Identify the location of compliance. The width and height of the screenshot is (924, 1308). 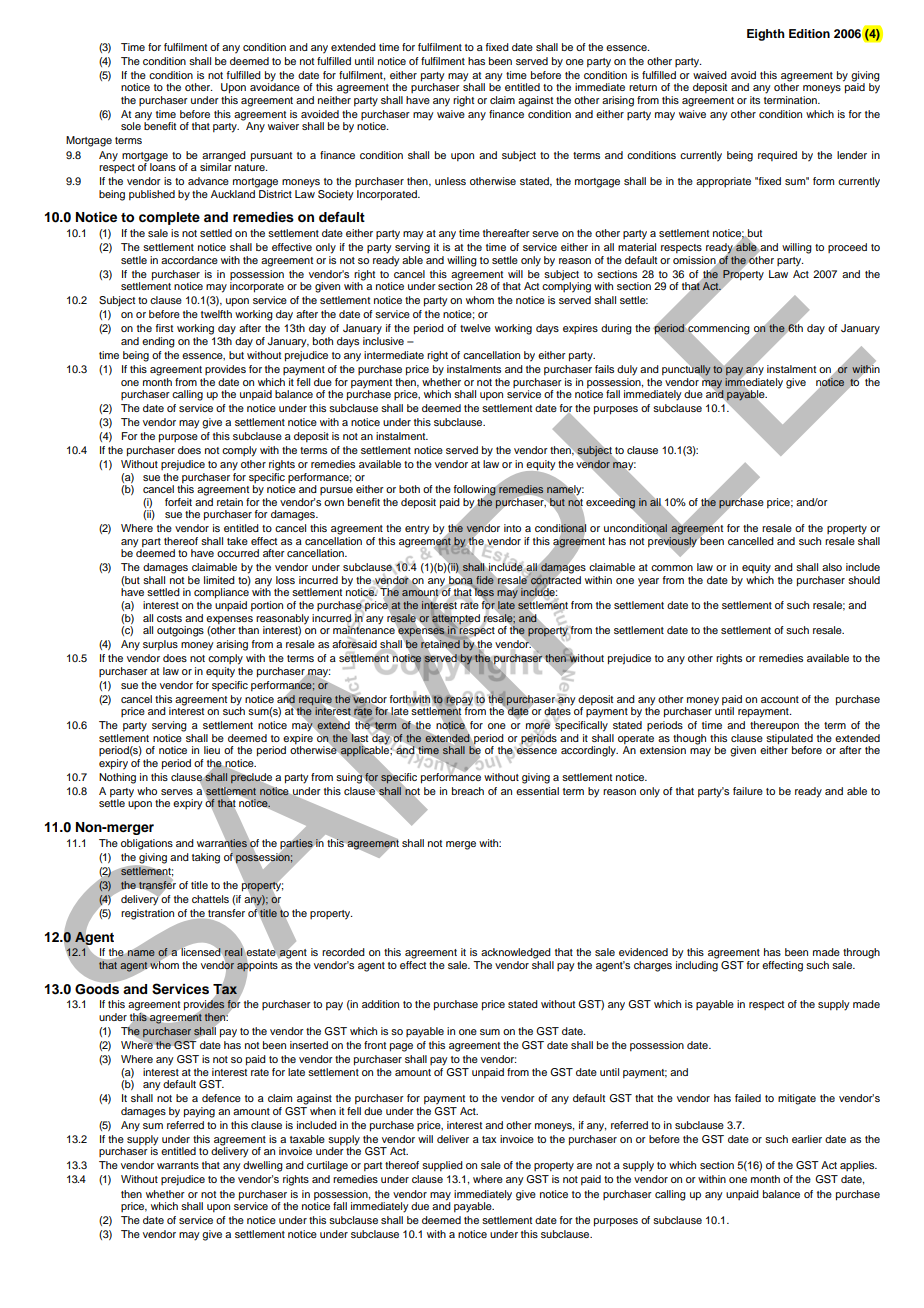
(221, 593).
